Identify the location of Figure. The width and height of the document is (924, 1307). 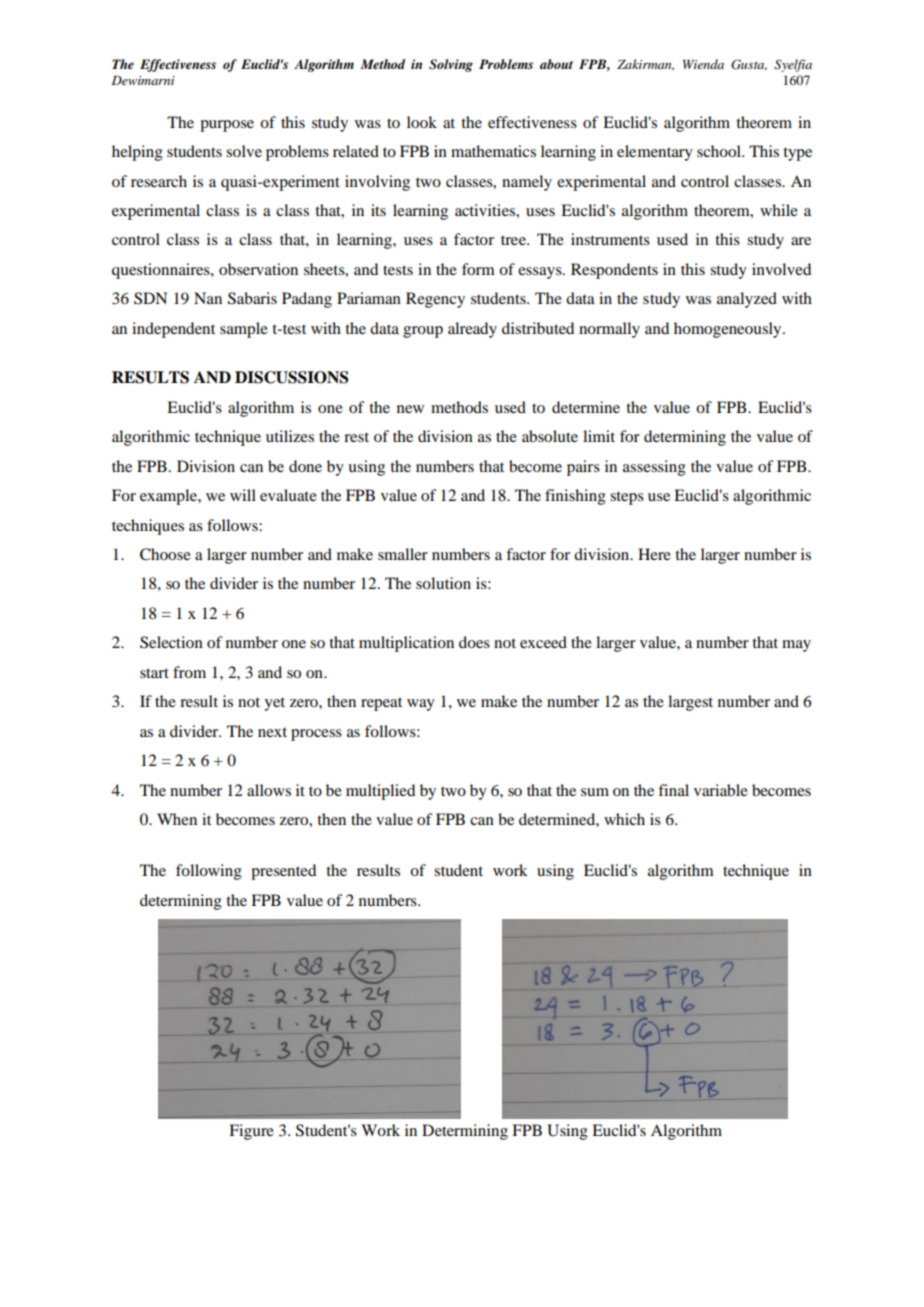
(251, 1132).
